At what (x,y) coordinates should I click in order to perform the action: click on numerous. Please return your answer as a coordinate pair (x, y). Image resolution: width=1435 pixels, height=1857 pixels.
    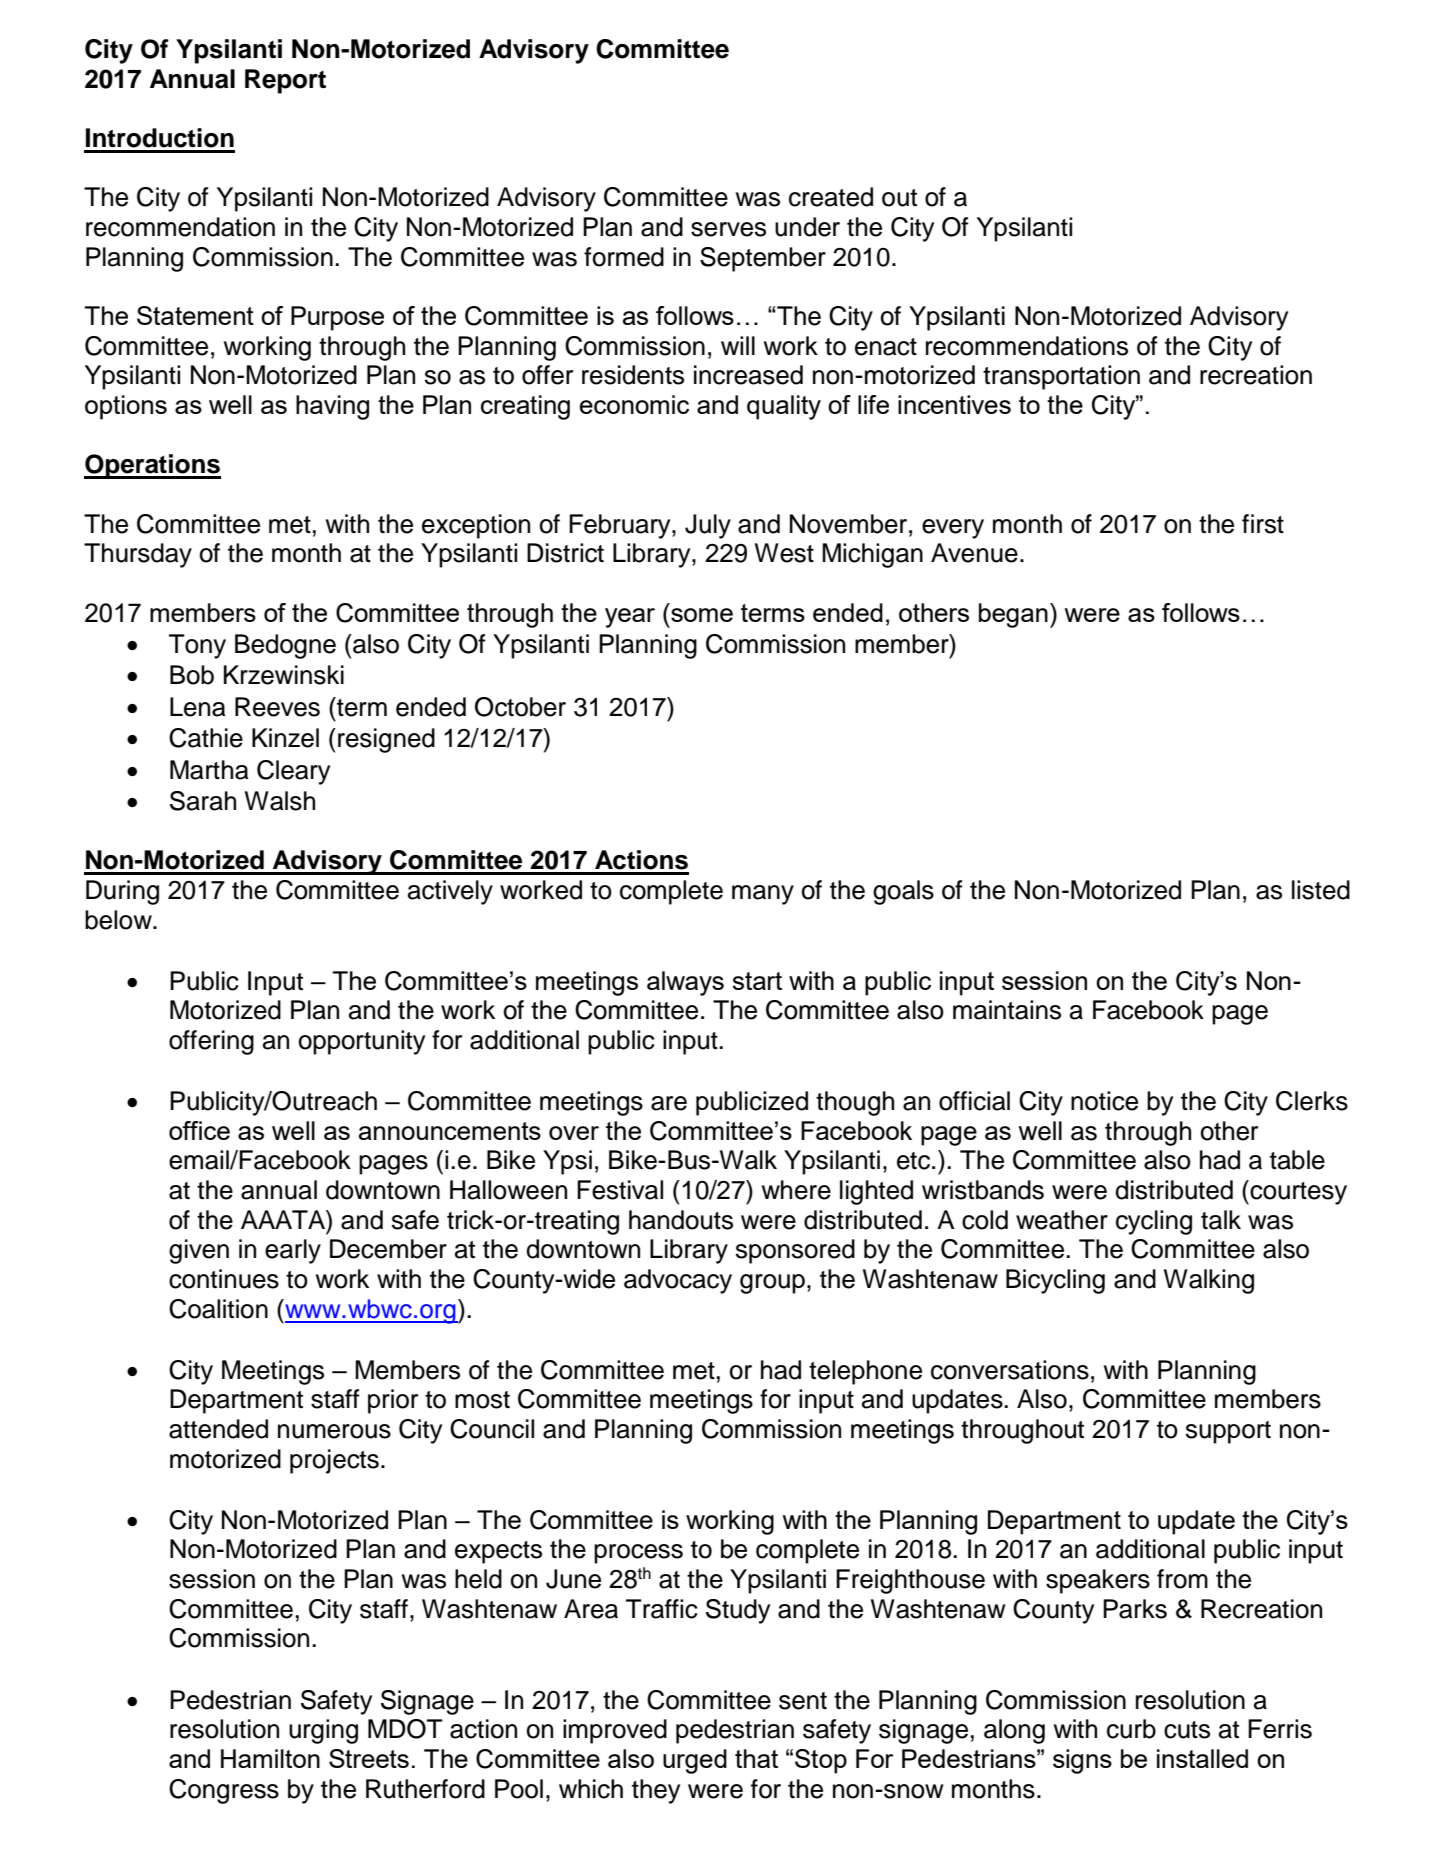
    Looking at the image, I should click on (334, 1431).
